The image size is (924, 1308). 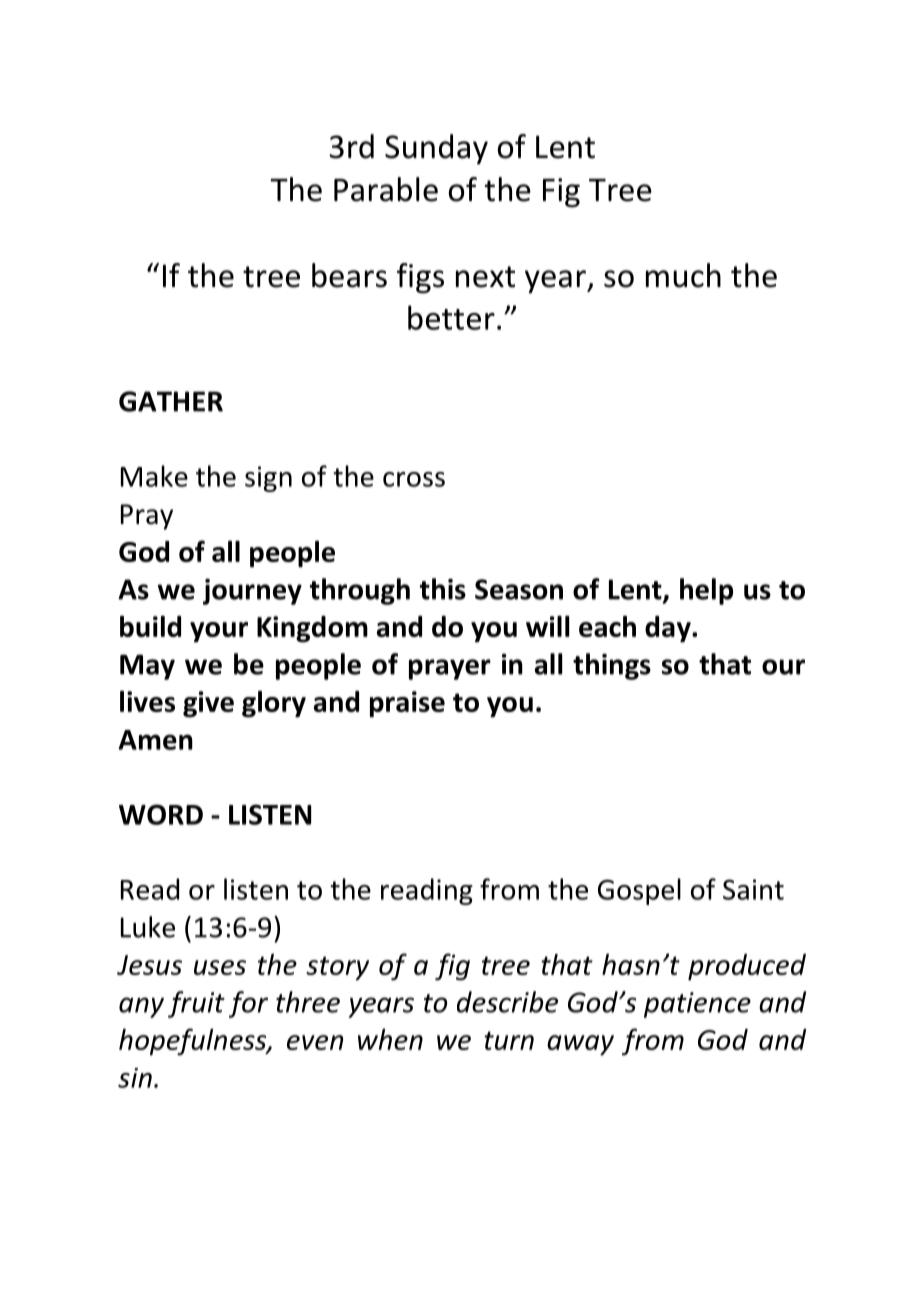 I want to click on praise, so click(x=407, y=704).
